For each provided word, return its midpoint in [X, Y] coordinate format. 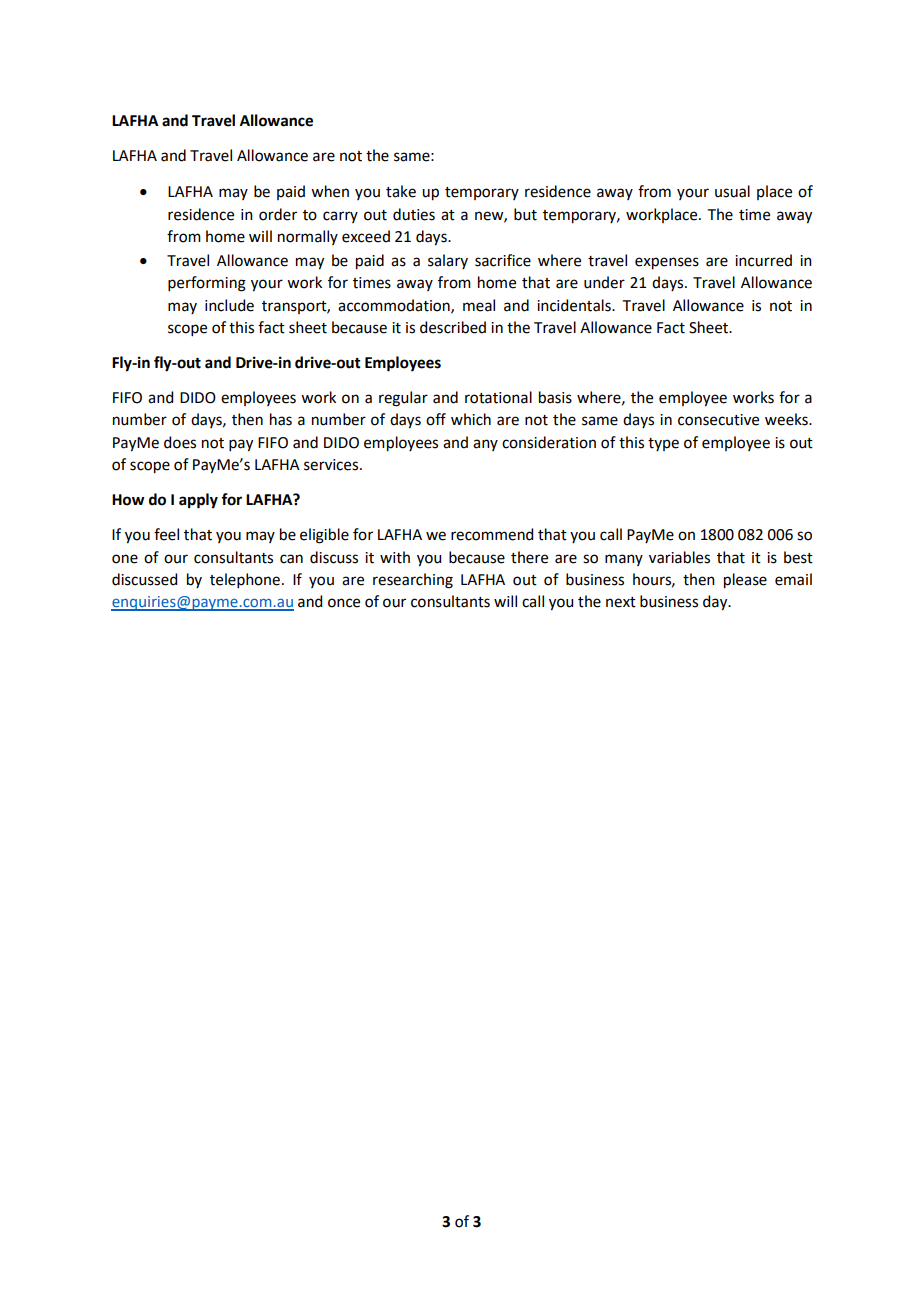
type [663, 444]
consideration [549, 442]
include [229, 305]
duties [414, 214]
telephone [245, 580]
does [180, 442]
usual [732, 191]
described [453, 327]
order [278, 214]
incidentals [575, 305]
